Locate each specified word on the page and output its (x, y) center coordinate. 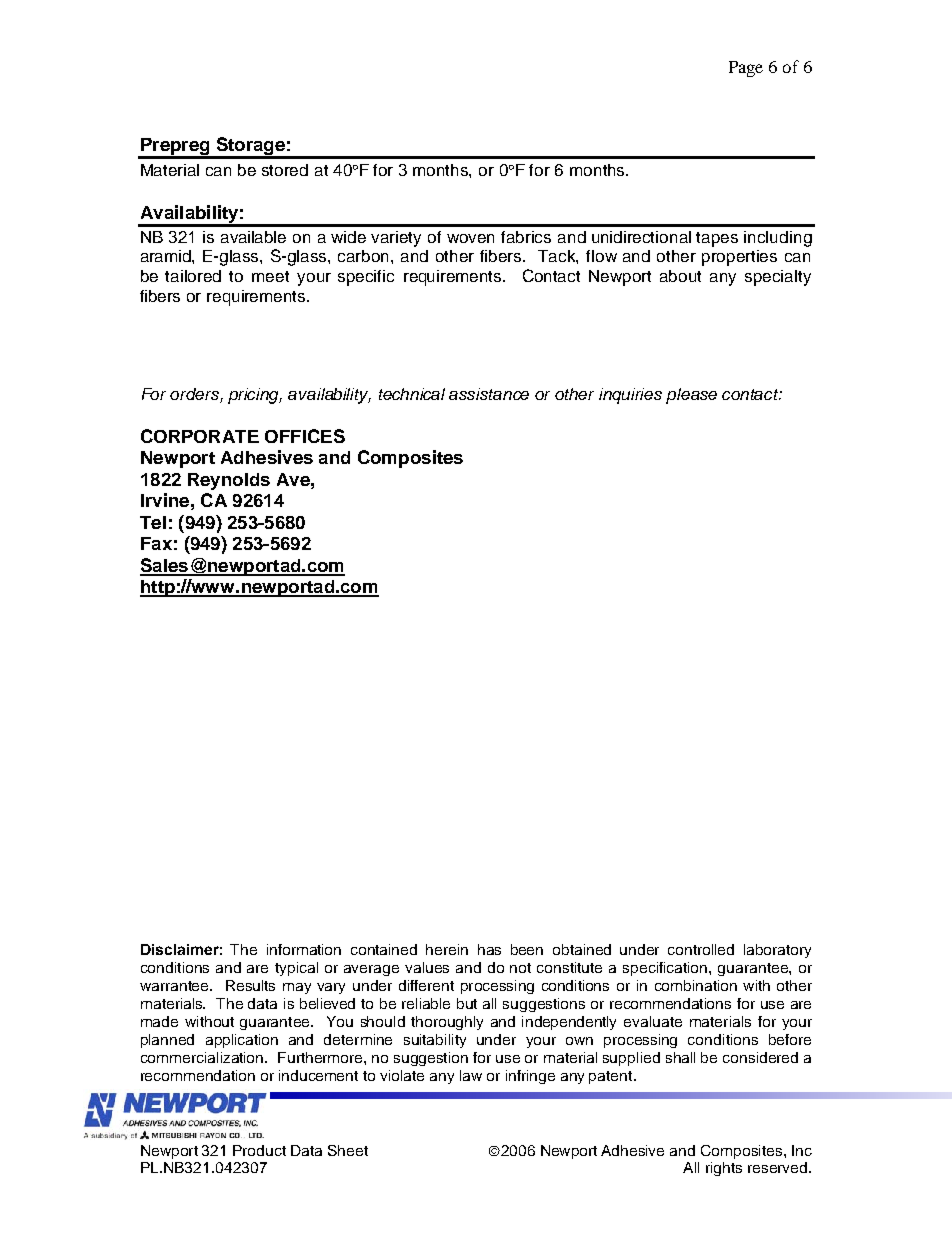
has (489, 949)
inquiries (630, 396)
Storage (250, 147)
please (691, 396)
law (471, 1075)
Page (746, 69)
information (304, 949)
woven (470, 238)
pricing (255, 396)
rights (724, 1169)
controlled (701, 949)
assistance (489, 394)
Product (259, 1150)
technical (412, 394)
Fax (156, 543)
